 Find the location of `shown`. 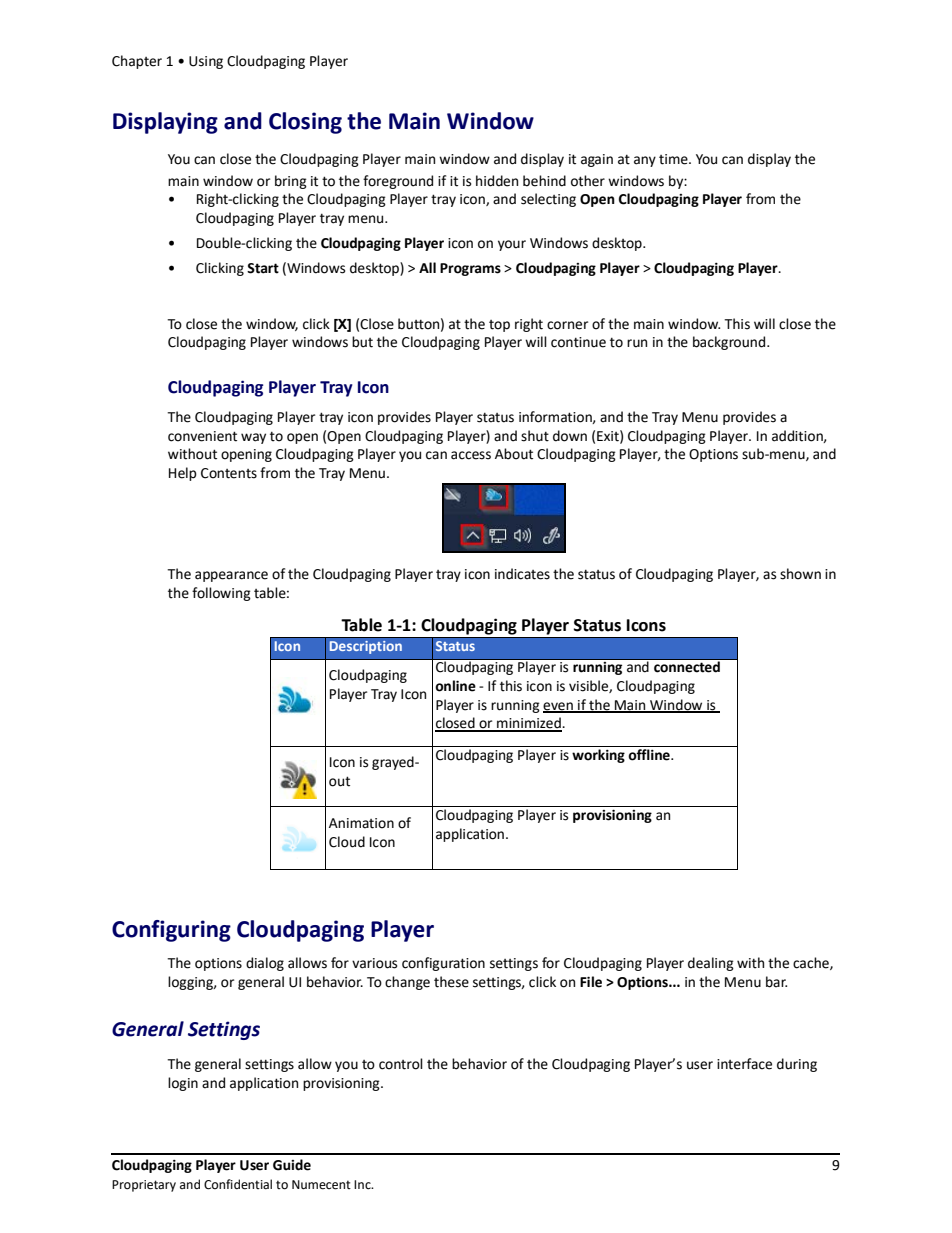

shown is located at coordinates (800, 574).
